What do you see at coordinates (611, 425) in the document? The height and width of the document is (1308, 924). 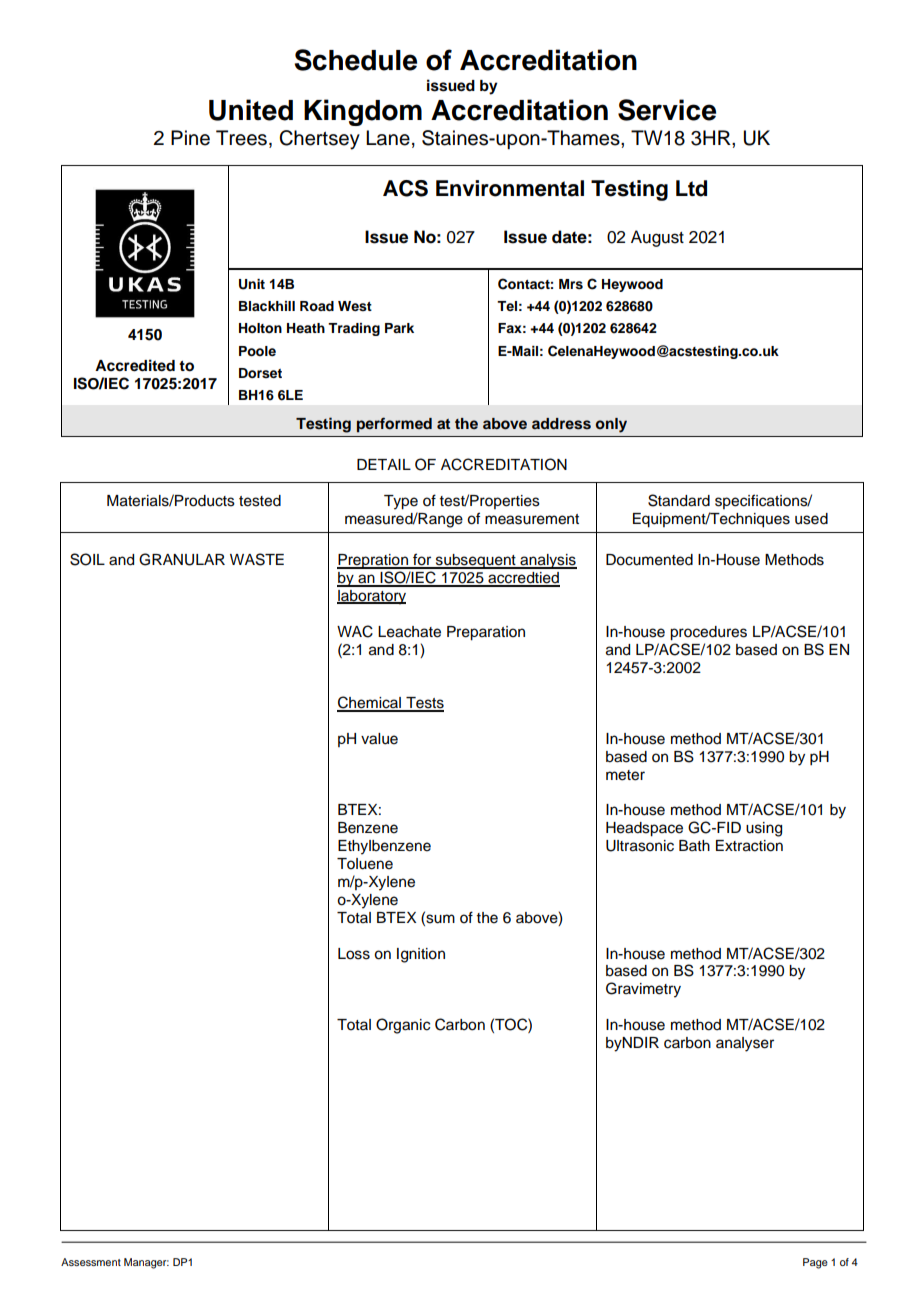 I see `only` at bounding box center [611, 425].
